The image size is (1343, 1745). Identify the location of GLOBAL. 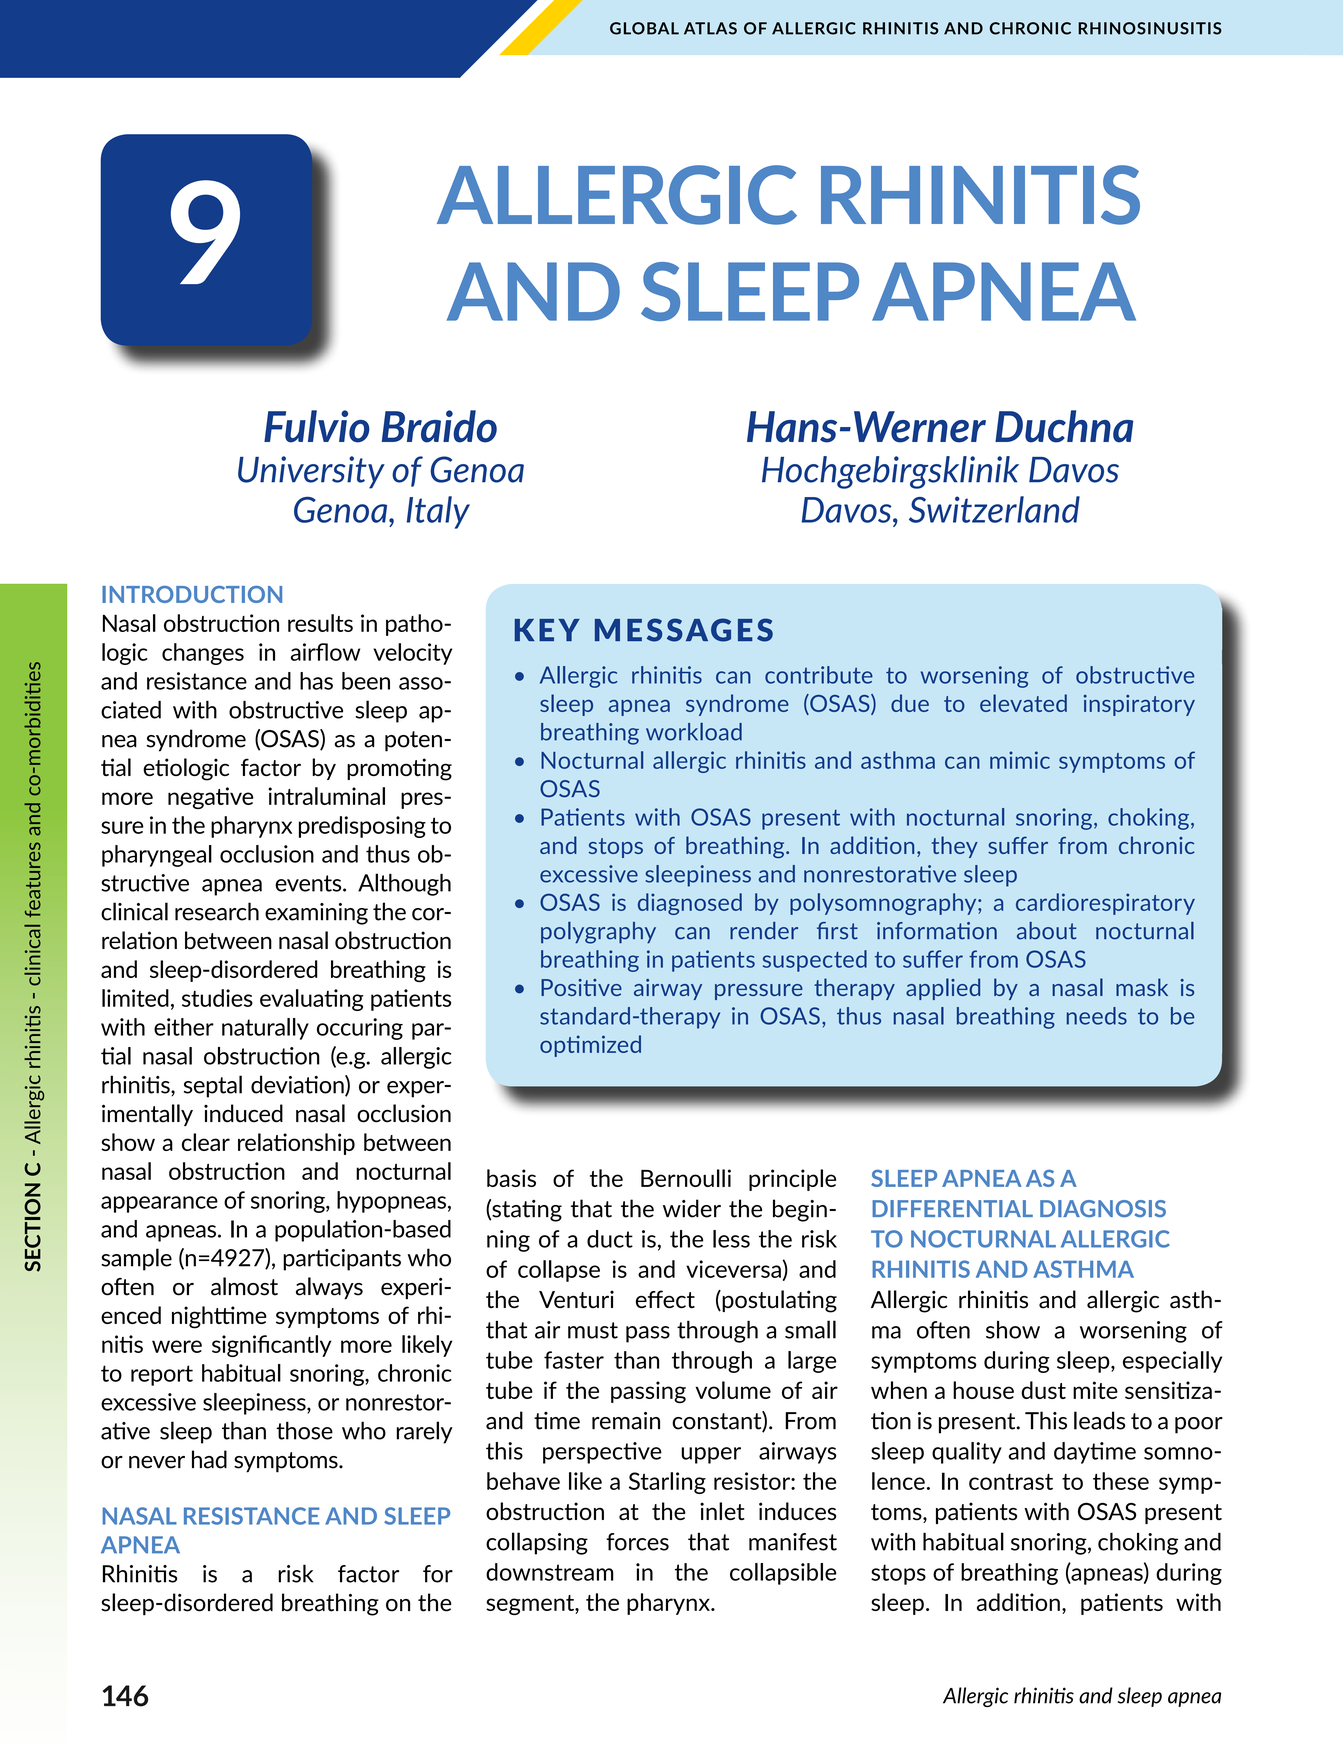
(644, 28).
